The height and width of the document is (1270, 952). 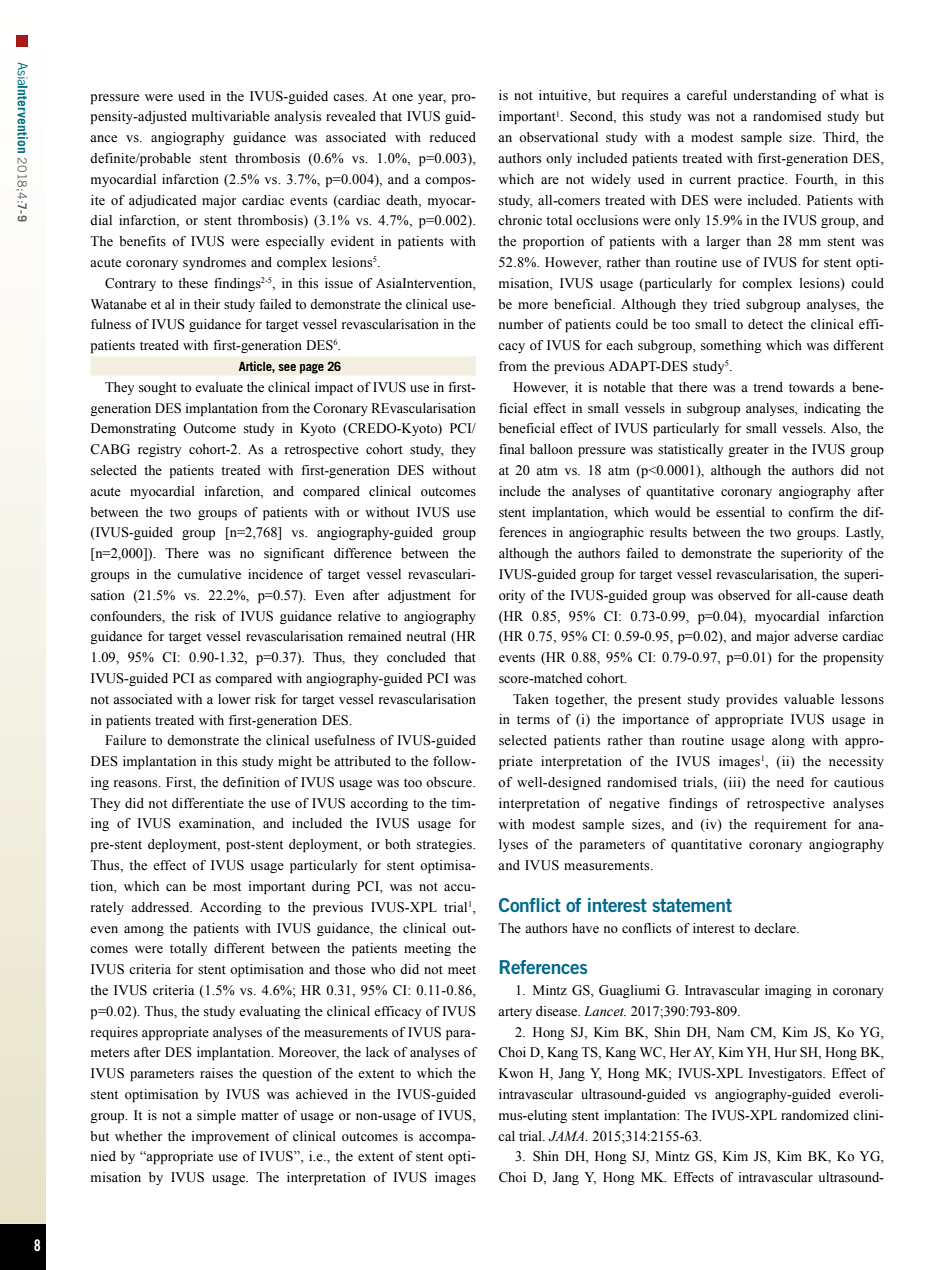 I want to click on Kwon, so click(x=516, y=1073).
